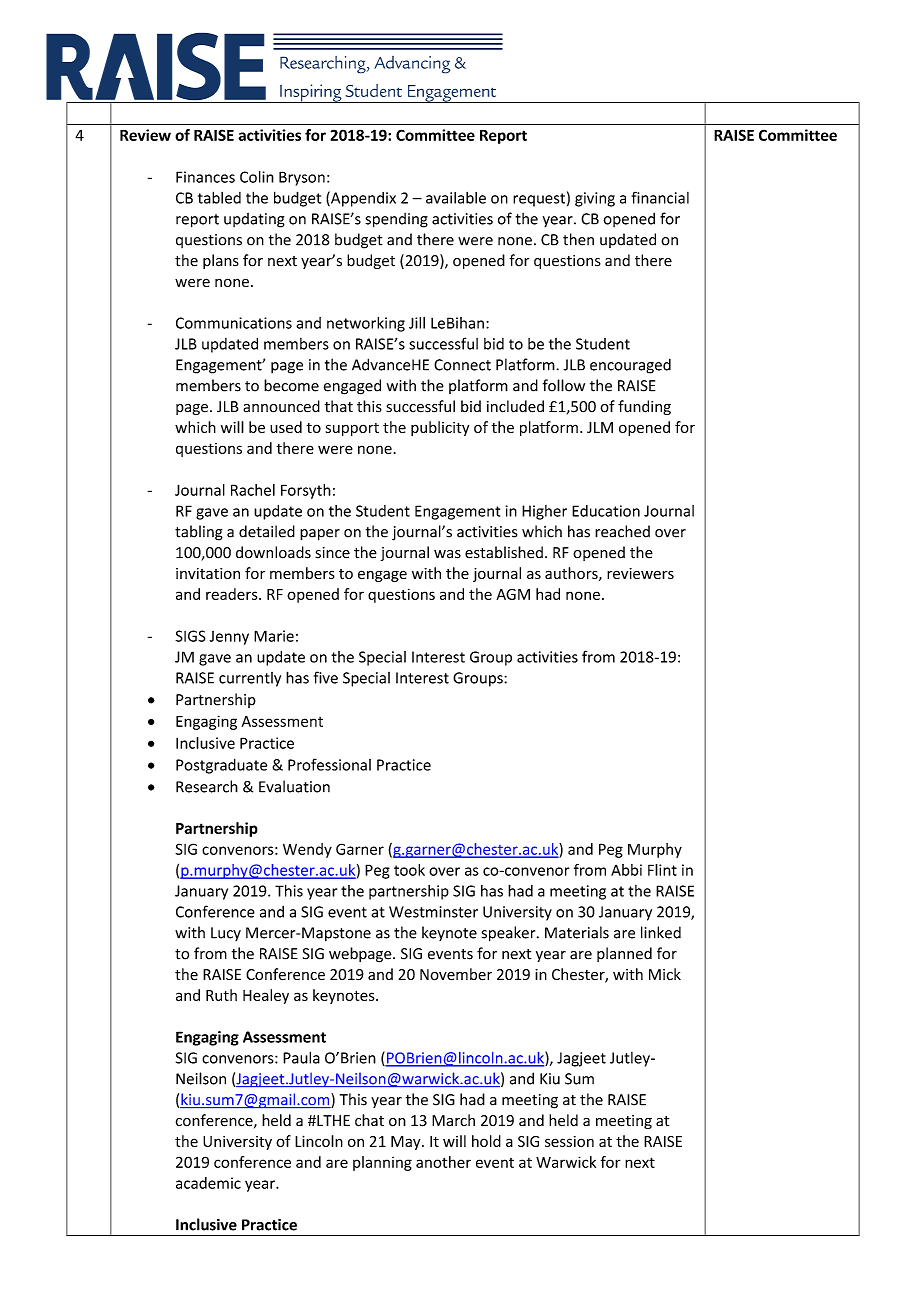  I want to click on five, so click(326, 677).
